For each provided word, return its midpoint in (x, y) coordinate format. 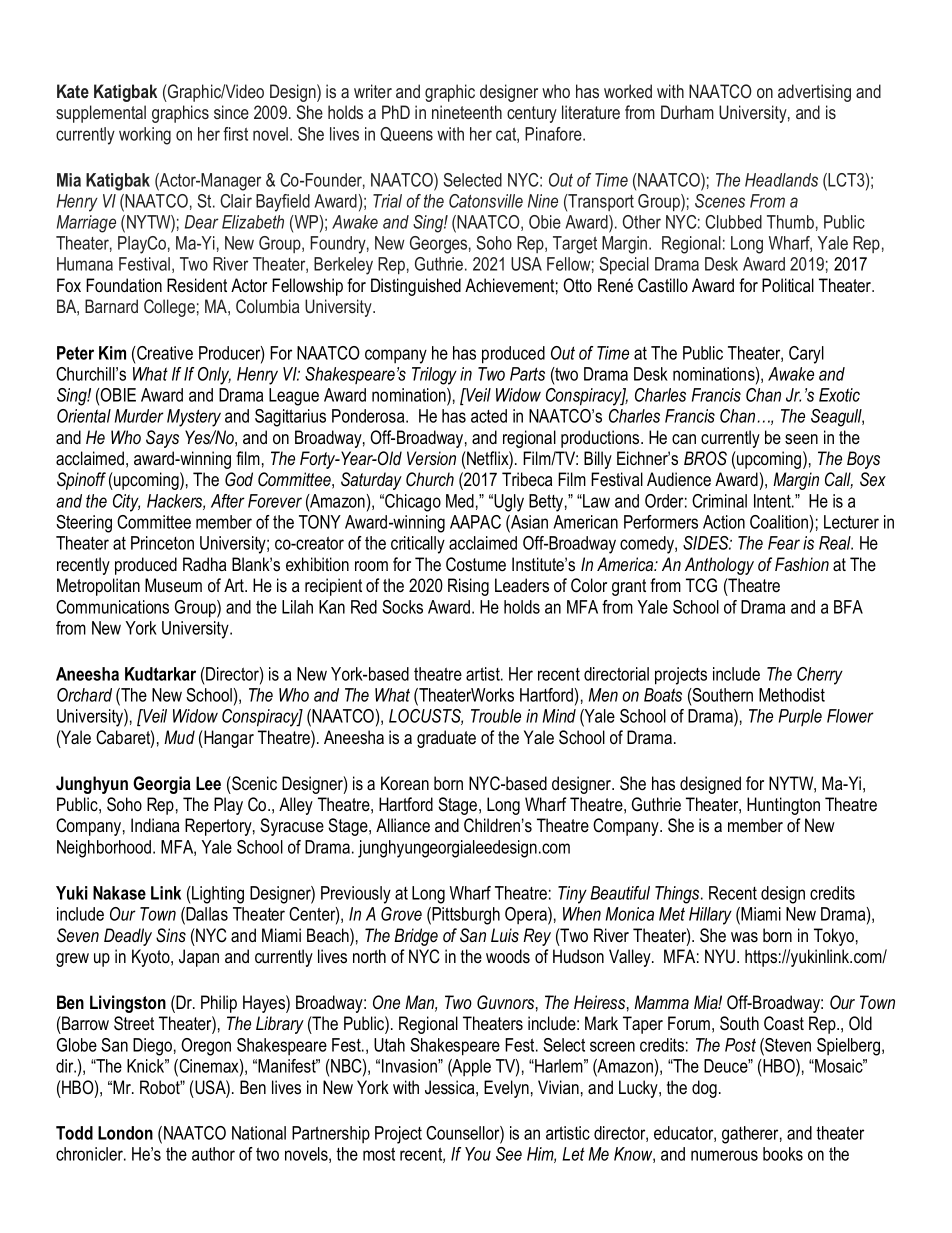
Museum (173, 585)
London (125, 1133)
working (145, 136)
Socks (402, 607)
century (532, 114)
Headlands (781, 180)
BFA (848, 607)
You (478, 1154)
